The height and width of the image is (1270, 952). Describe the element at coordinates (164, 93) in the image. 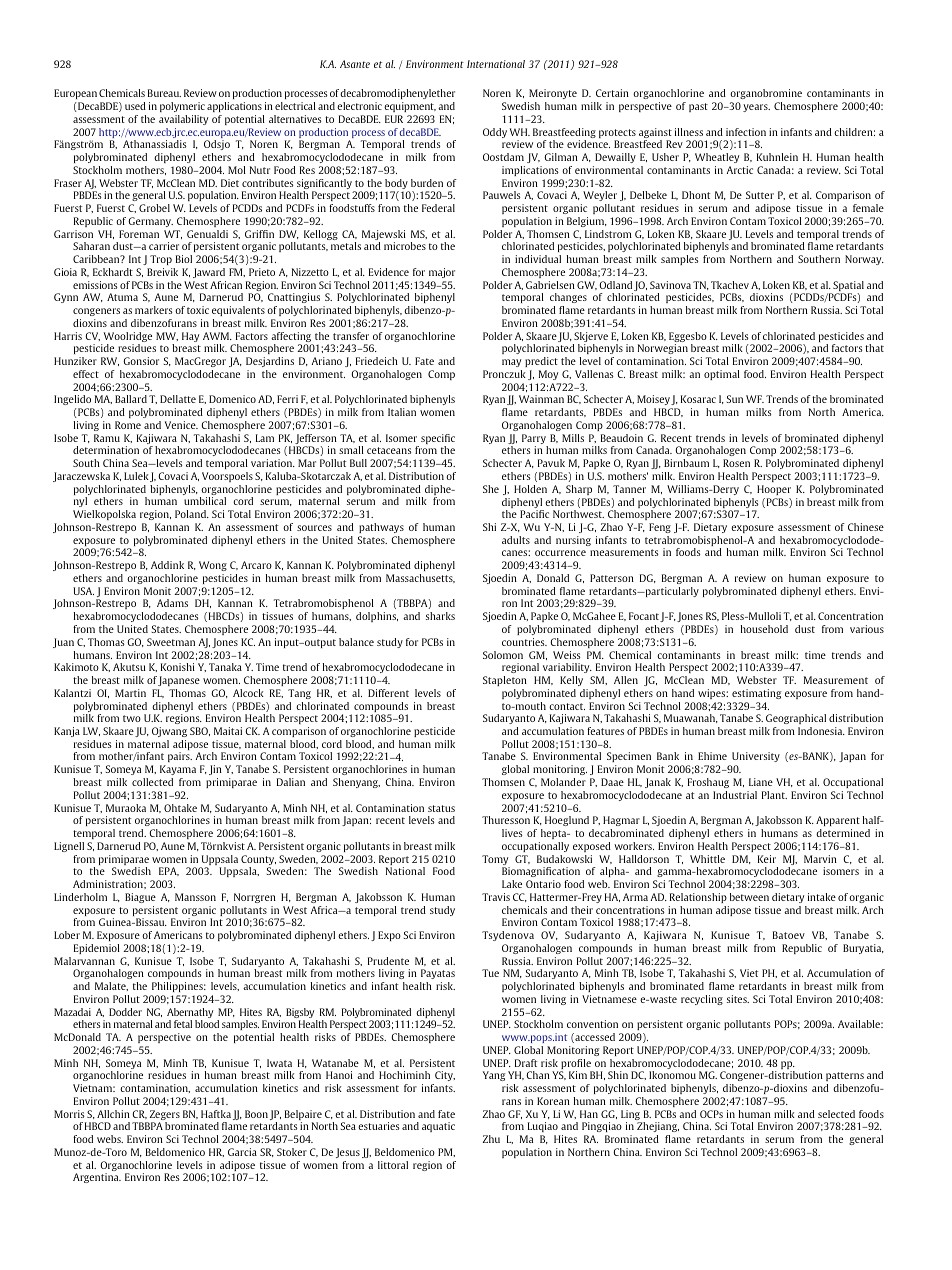

I see `Bureau` at that location.
